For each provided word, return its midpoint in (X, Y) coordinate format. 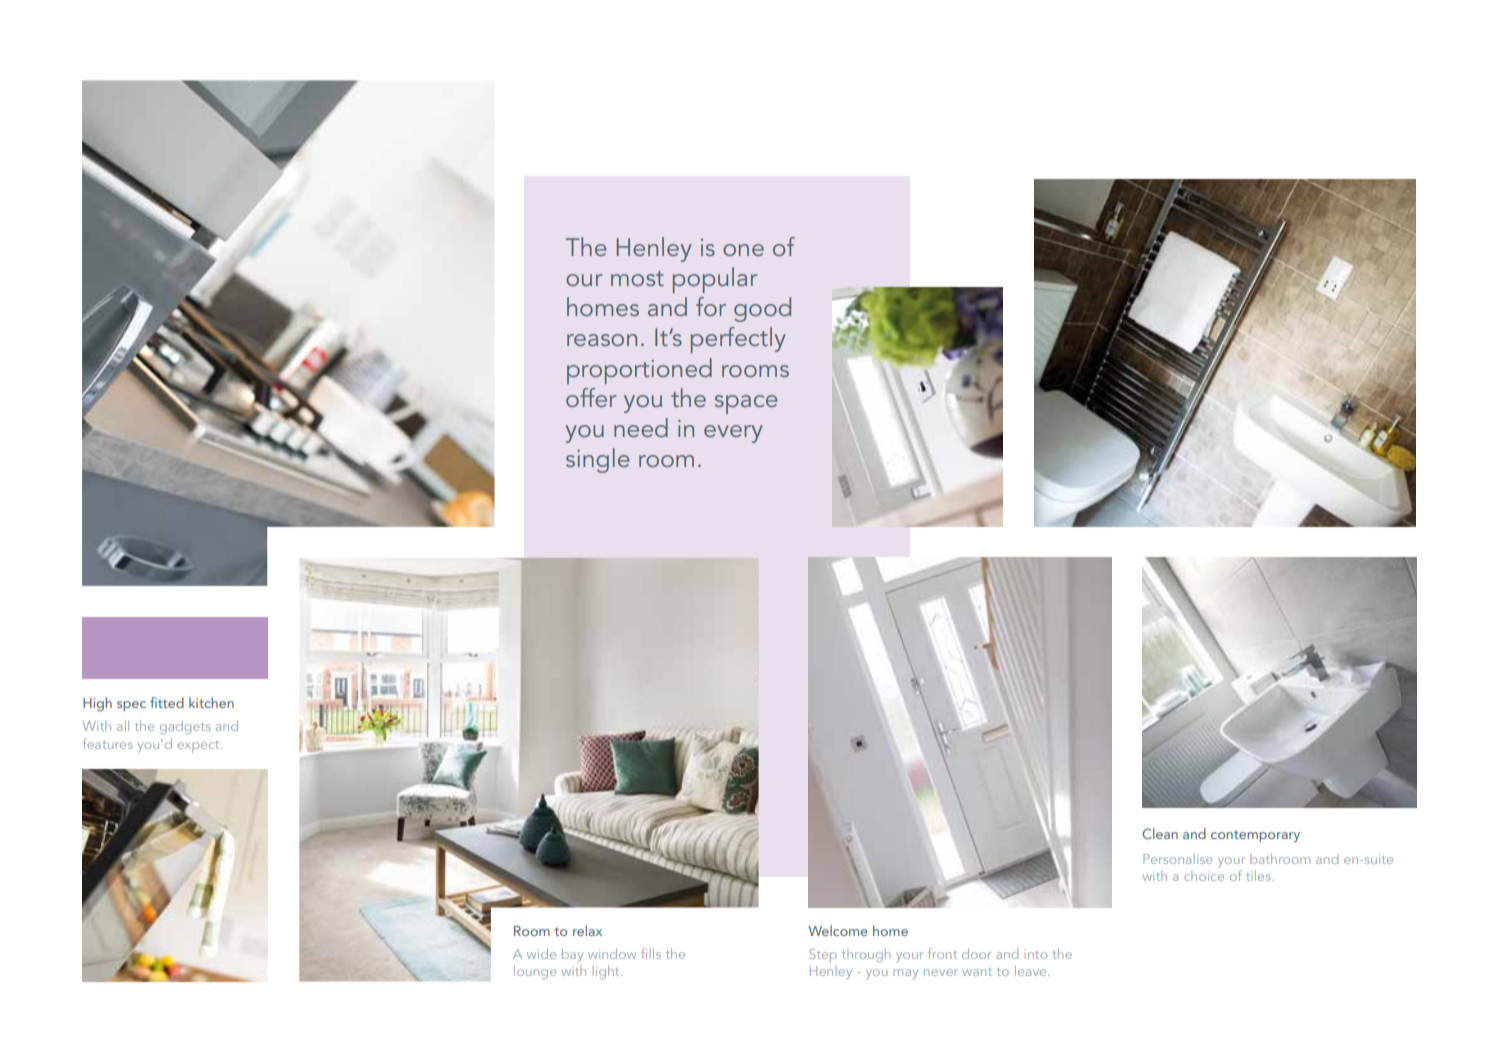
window (612, 953)
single (598, 460)
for (711, 306)
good (762, 309)
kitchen (211, 702)
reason (602, 340)
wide (541, 953)
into (1036, 954)
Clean (1160, 833)
